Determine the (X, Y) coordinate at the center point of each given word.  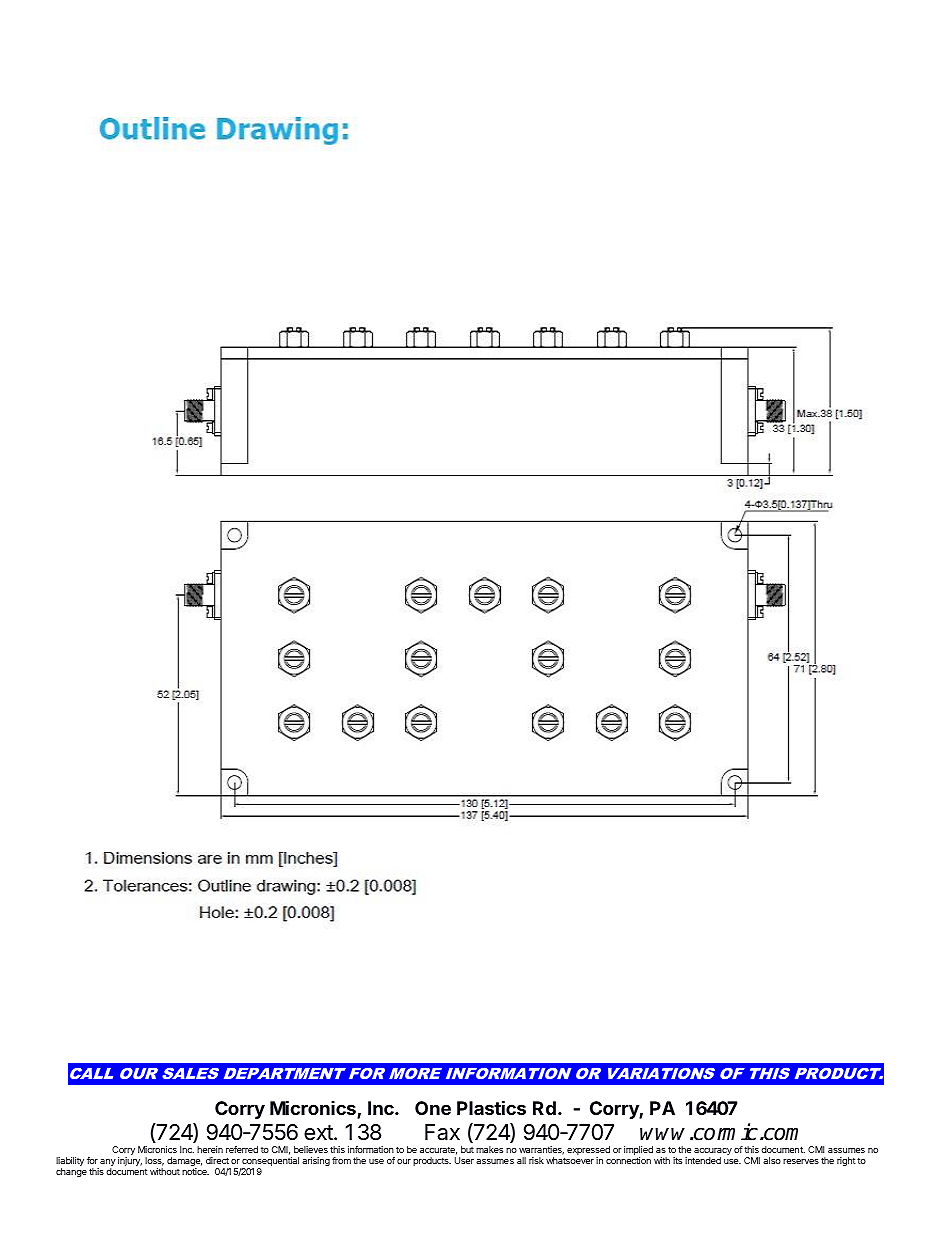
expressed (588, 1152)
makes (489, 1149)
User (464, 1160)
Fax (442, 1132)
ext (319, 1133)
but (467, 1149)
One (433, 1108)
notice (195, 1171)
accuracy (712, 1153)
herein (210, 1149)
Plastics (491, 1107)
